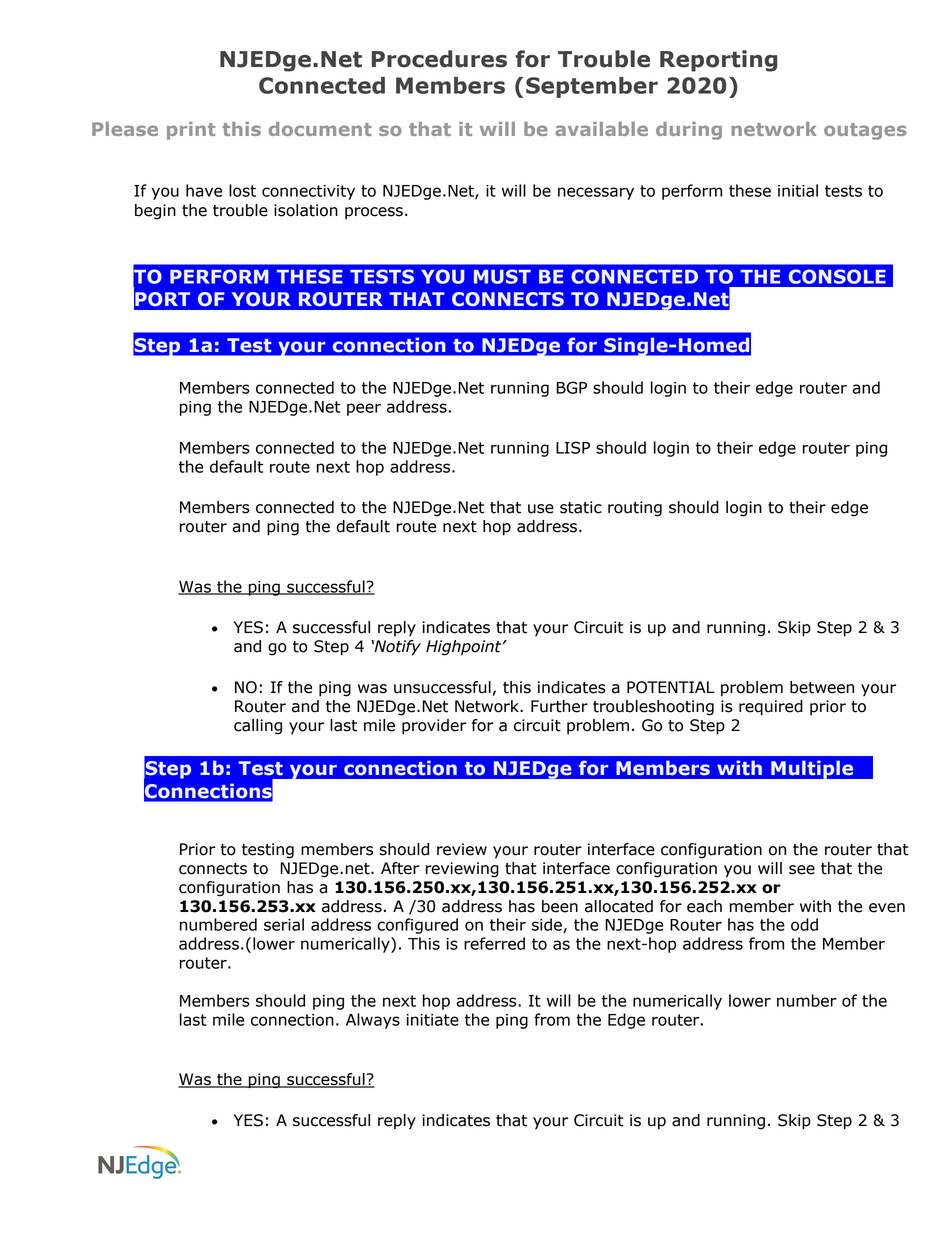 This document has width=952, height=1233. Describe the element at coordinates (865, 131) in the document. I see `outages` at that location.
